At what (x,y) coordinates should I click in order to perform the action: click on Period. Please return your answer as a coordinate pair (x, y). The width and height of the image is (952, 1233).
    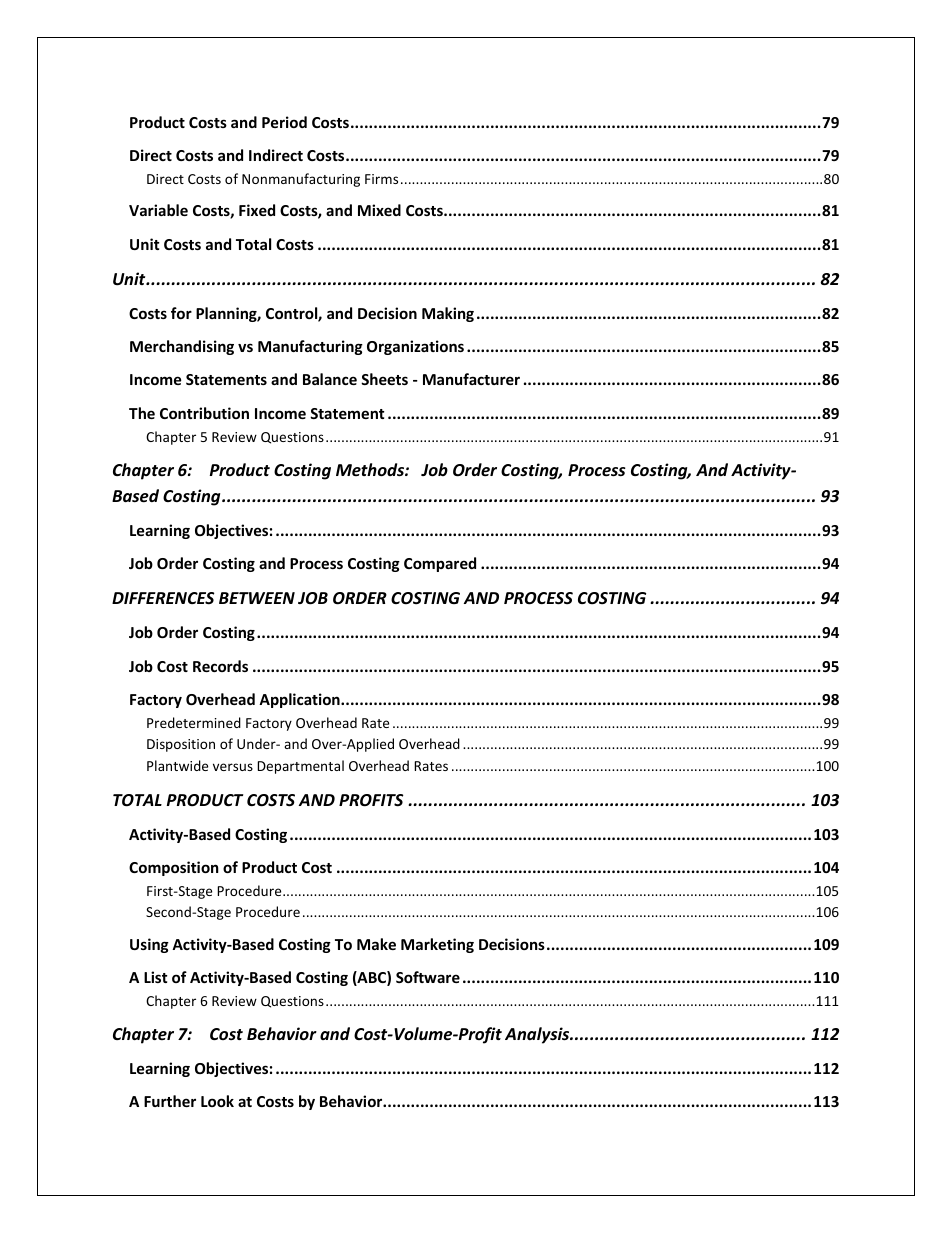
    Looking at the image, I should click on (284, 122).
